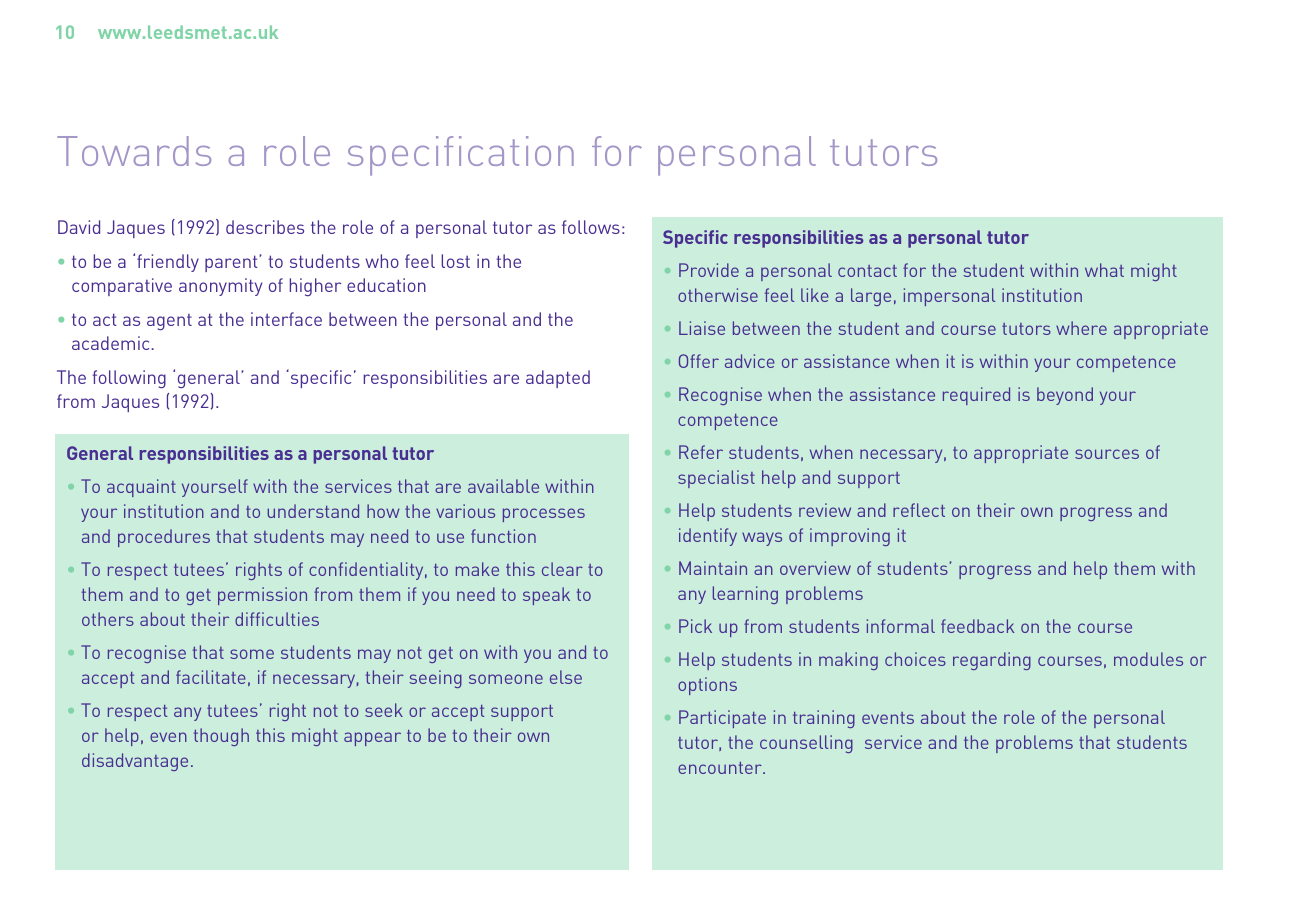 This image has height=924, width=1305. What do you see at coordinates (702, 328) in the image?
I see `Liaise` at bounding box center [702, 328].
